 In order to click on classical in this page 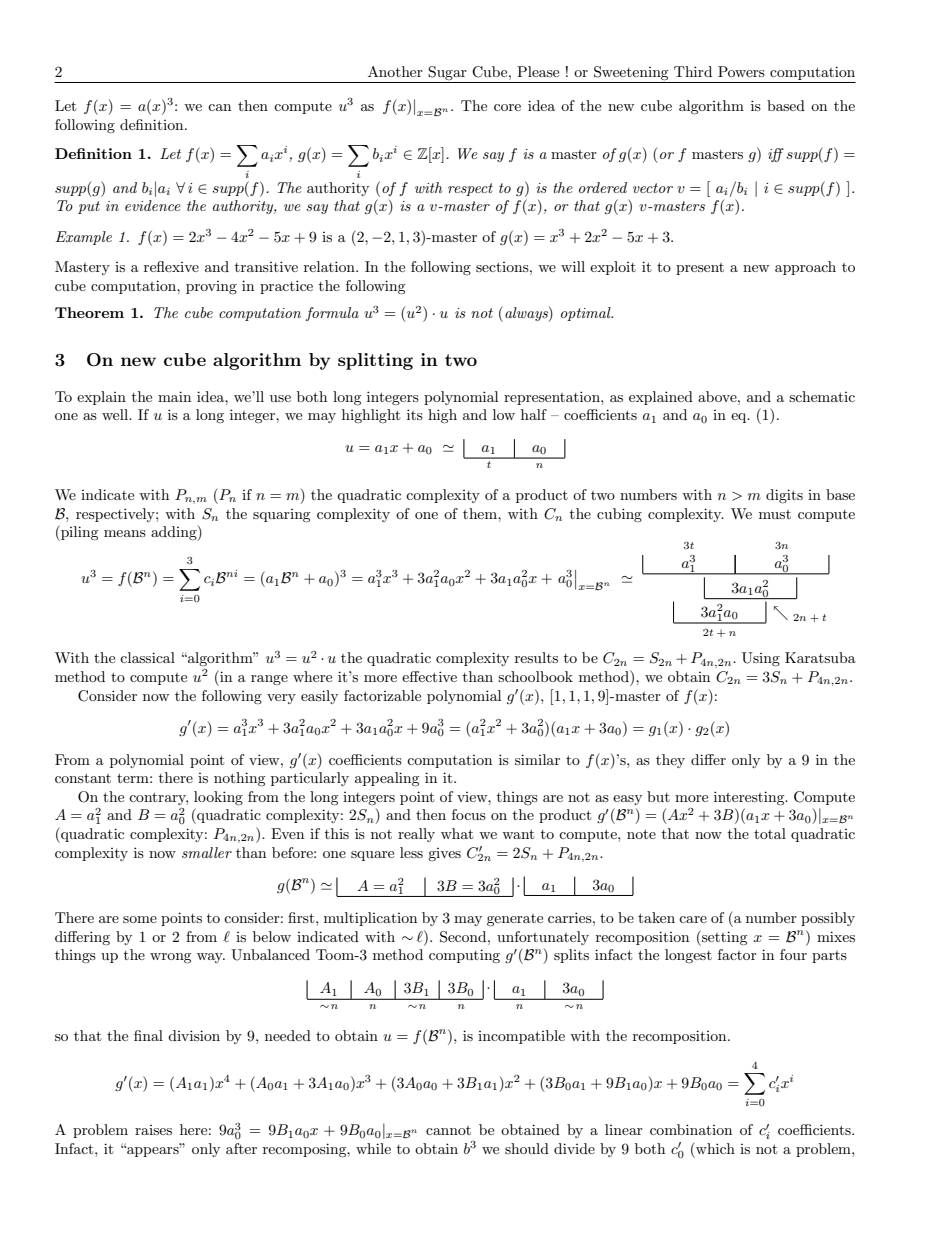, I will do `click(147, 657)`.
